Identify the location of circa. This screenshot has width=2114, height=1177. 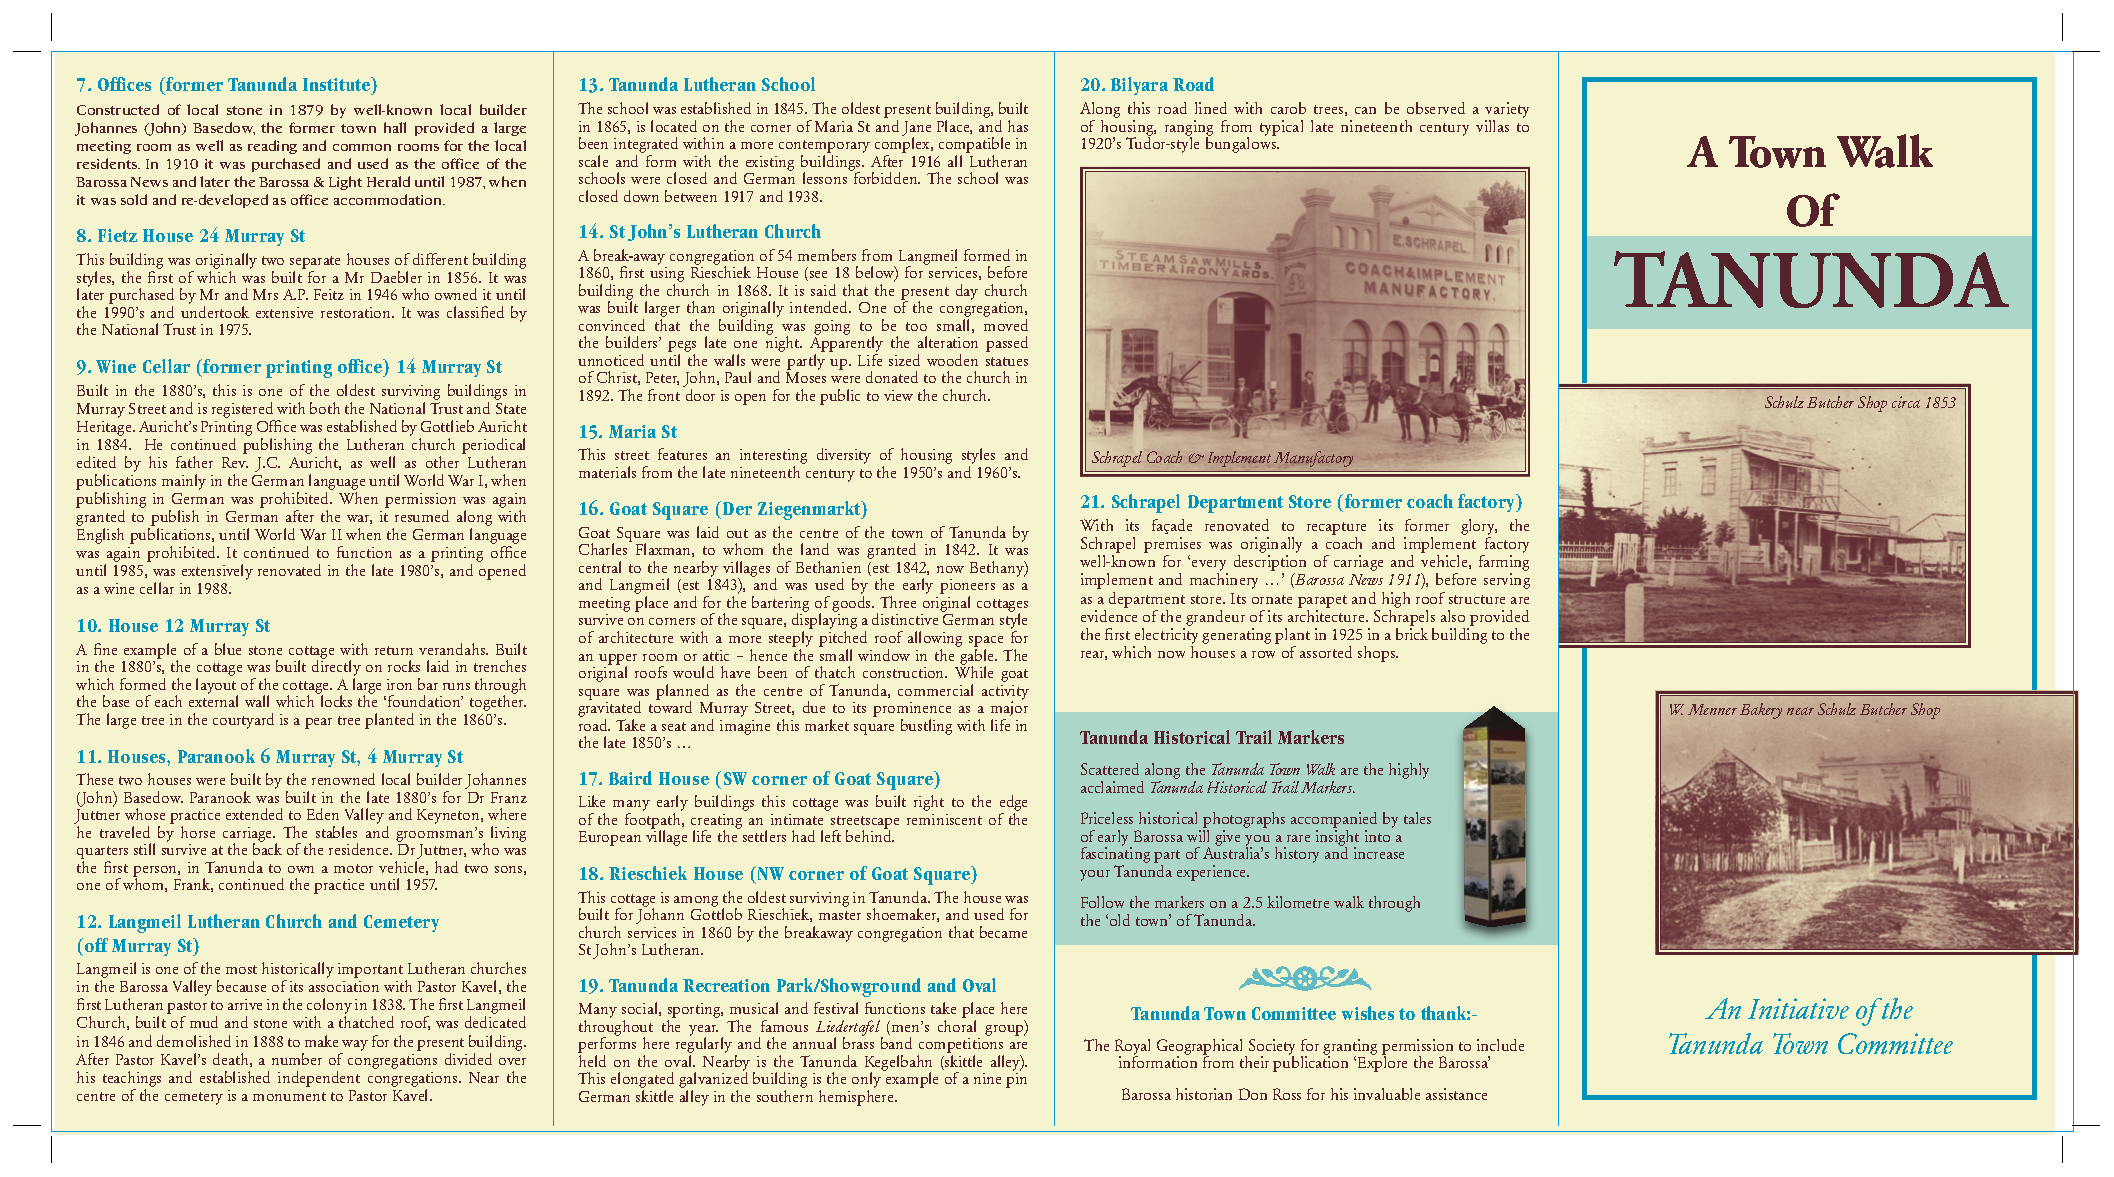
(1906, 402).
